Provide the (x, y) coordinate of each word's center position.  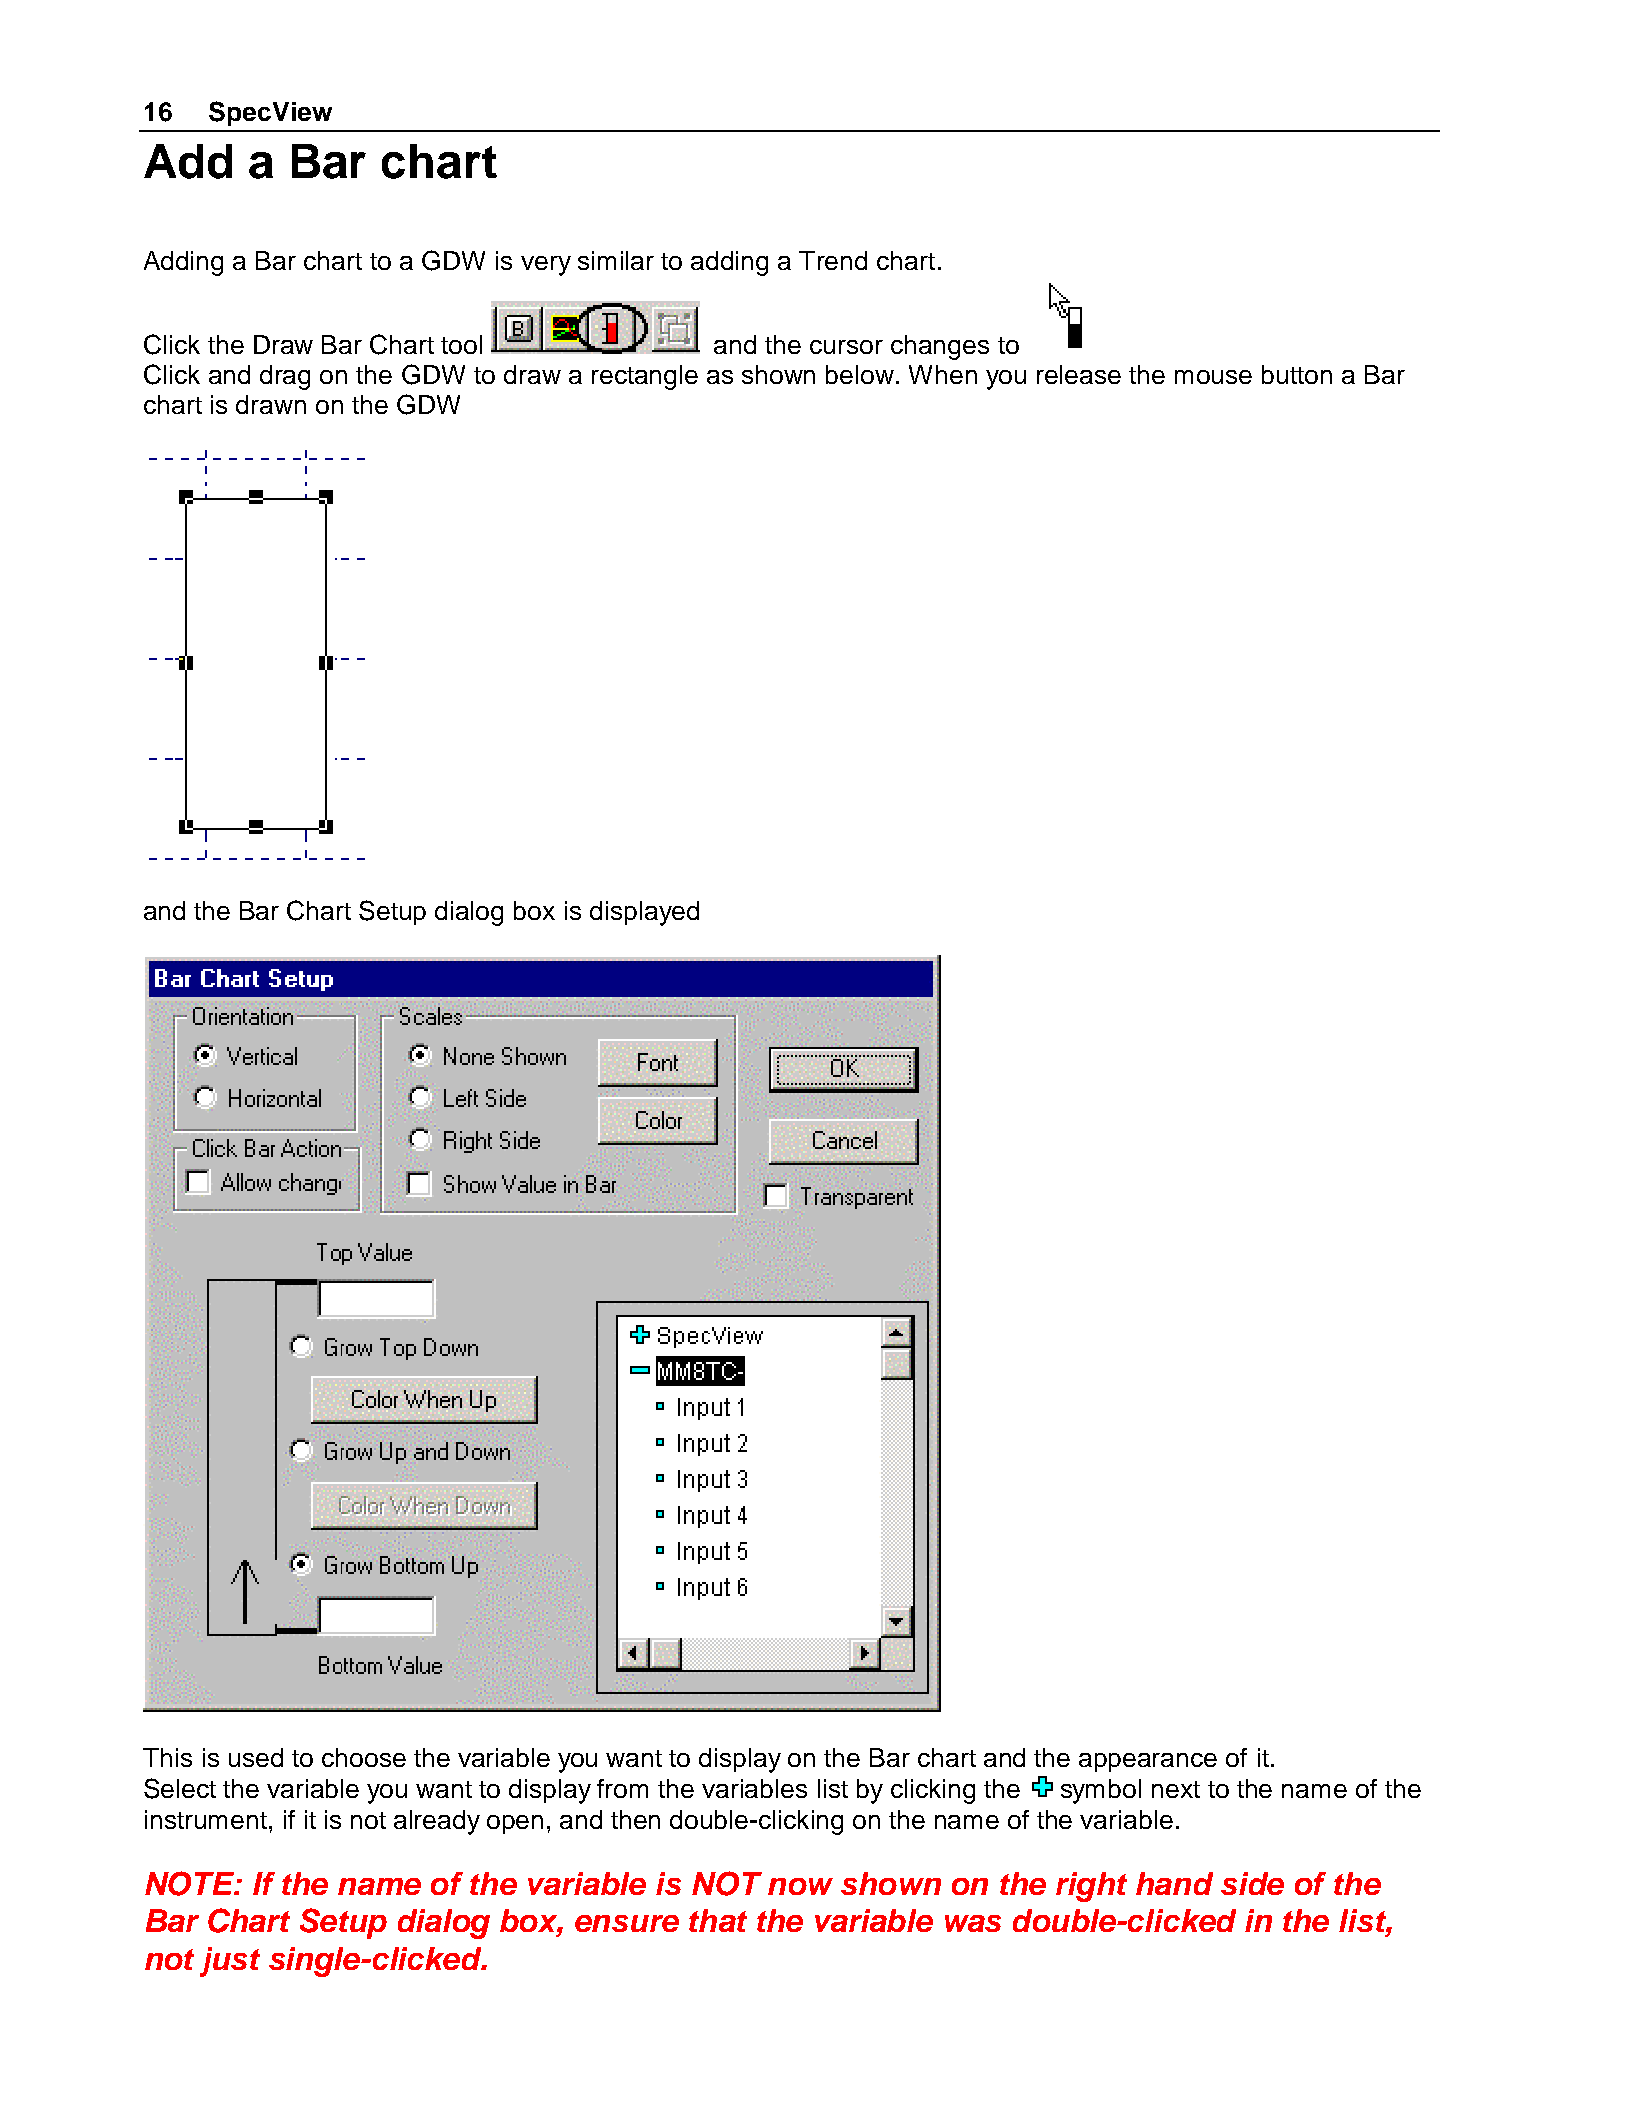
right (1091, 1887)
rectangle (645, 377)
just (230, 1962)
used (256, 1757)
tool (461, 344)
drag (285, 377)
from (622, 1788)
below (861, 374)
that (718, 1920)
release (1079, 374)
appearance (1148, 1762)
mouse (1213, 377)
